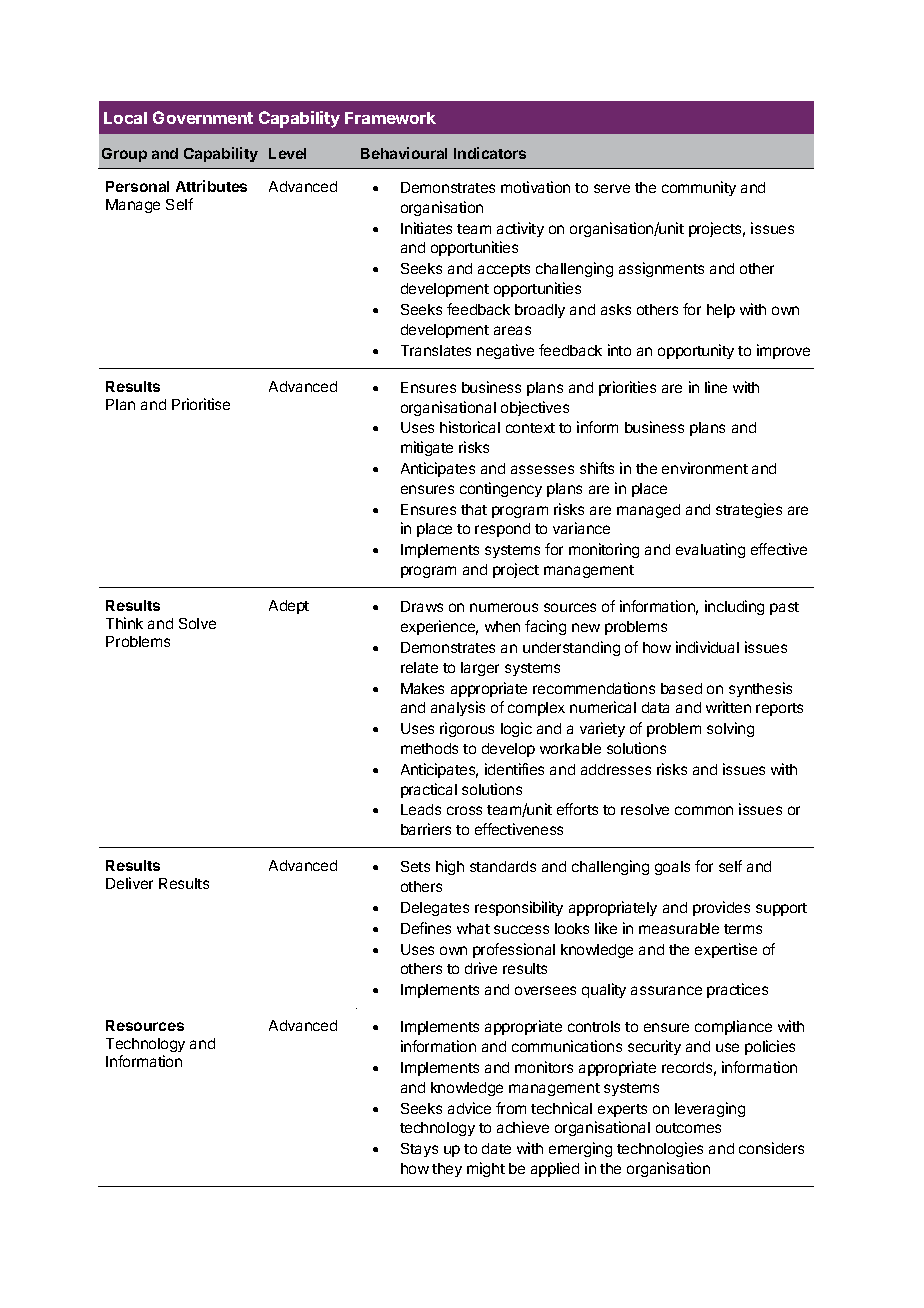 The width and height of the screenshot is (924, 1308). What do you see at coordinates (480, 669) in the screenshot?
I see `larger` at bounding box center [480, 669].
